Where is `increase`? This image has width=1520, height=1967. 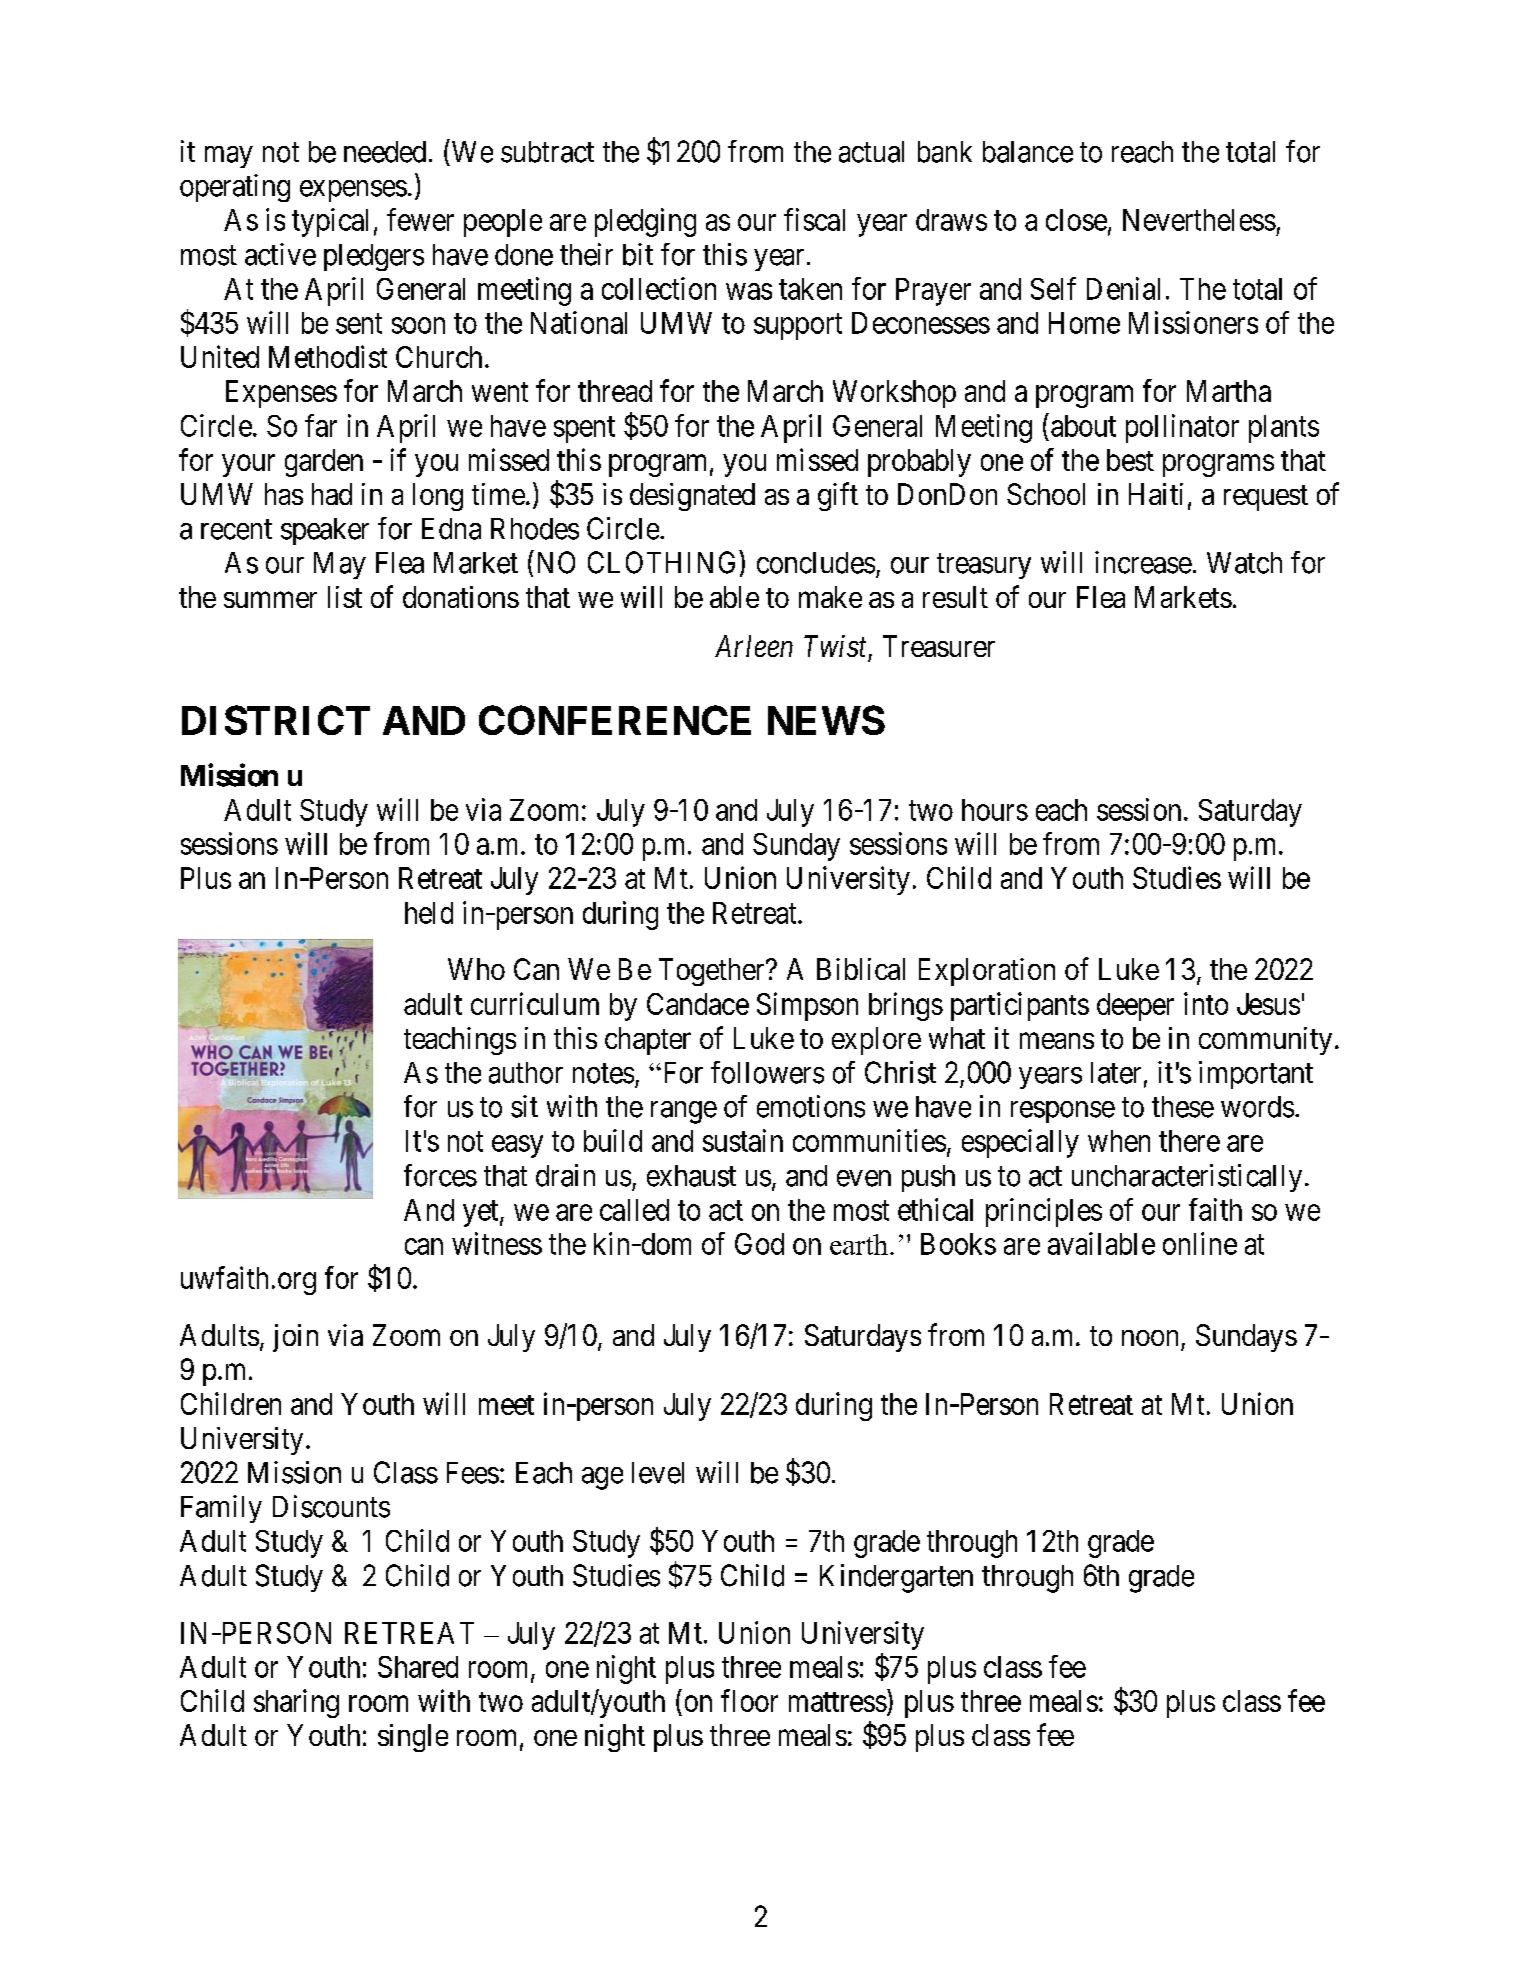
increase is located at coordinates (1143, 562).
